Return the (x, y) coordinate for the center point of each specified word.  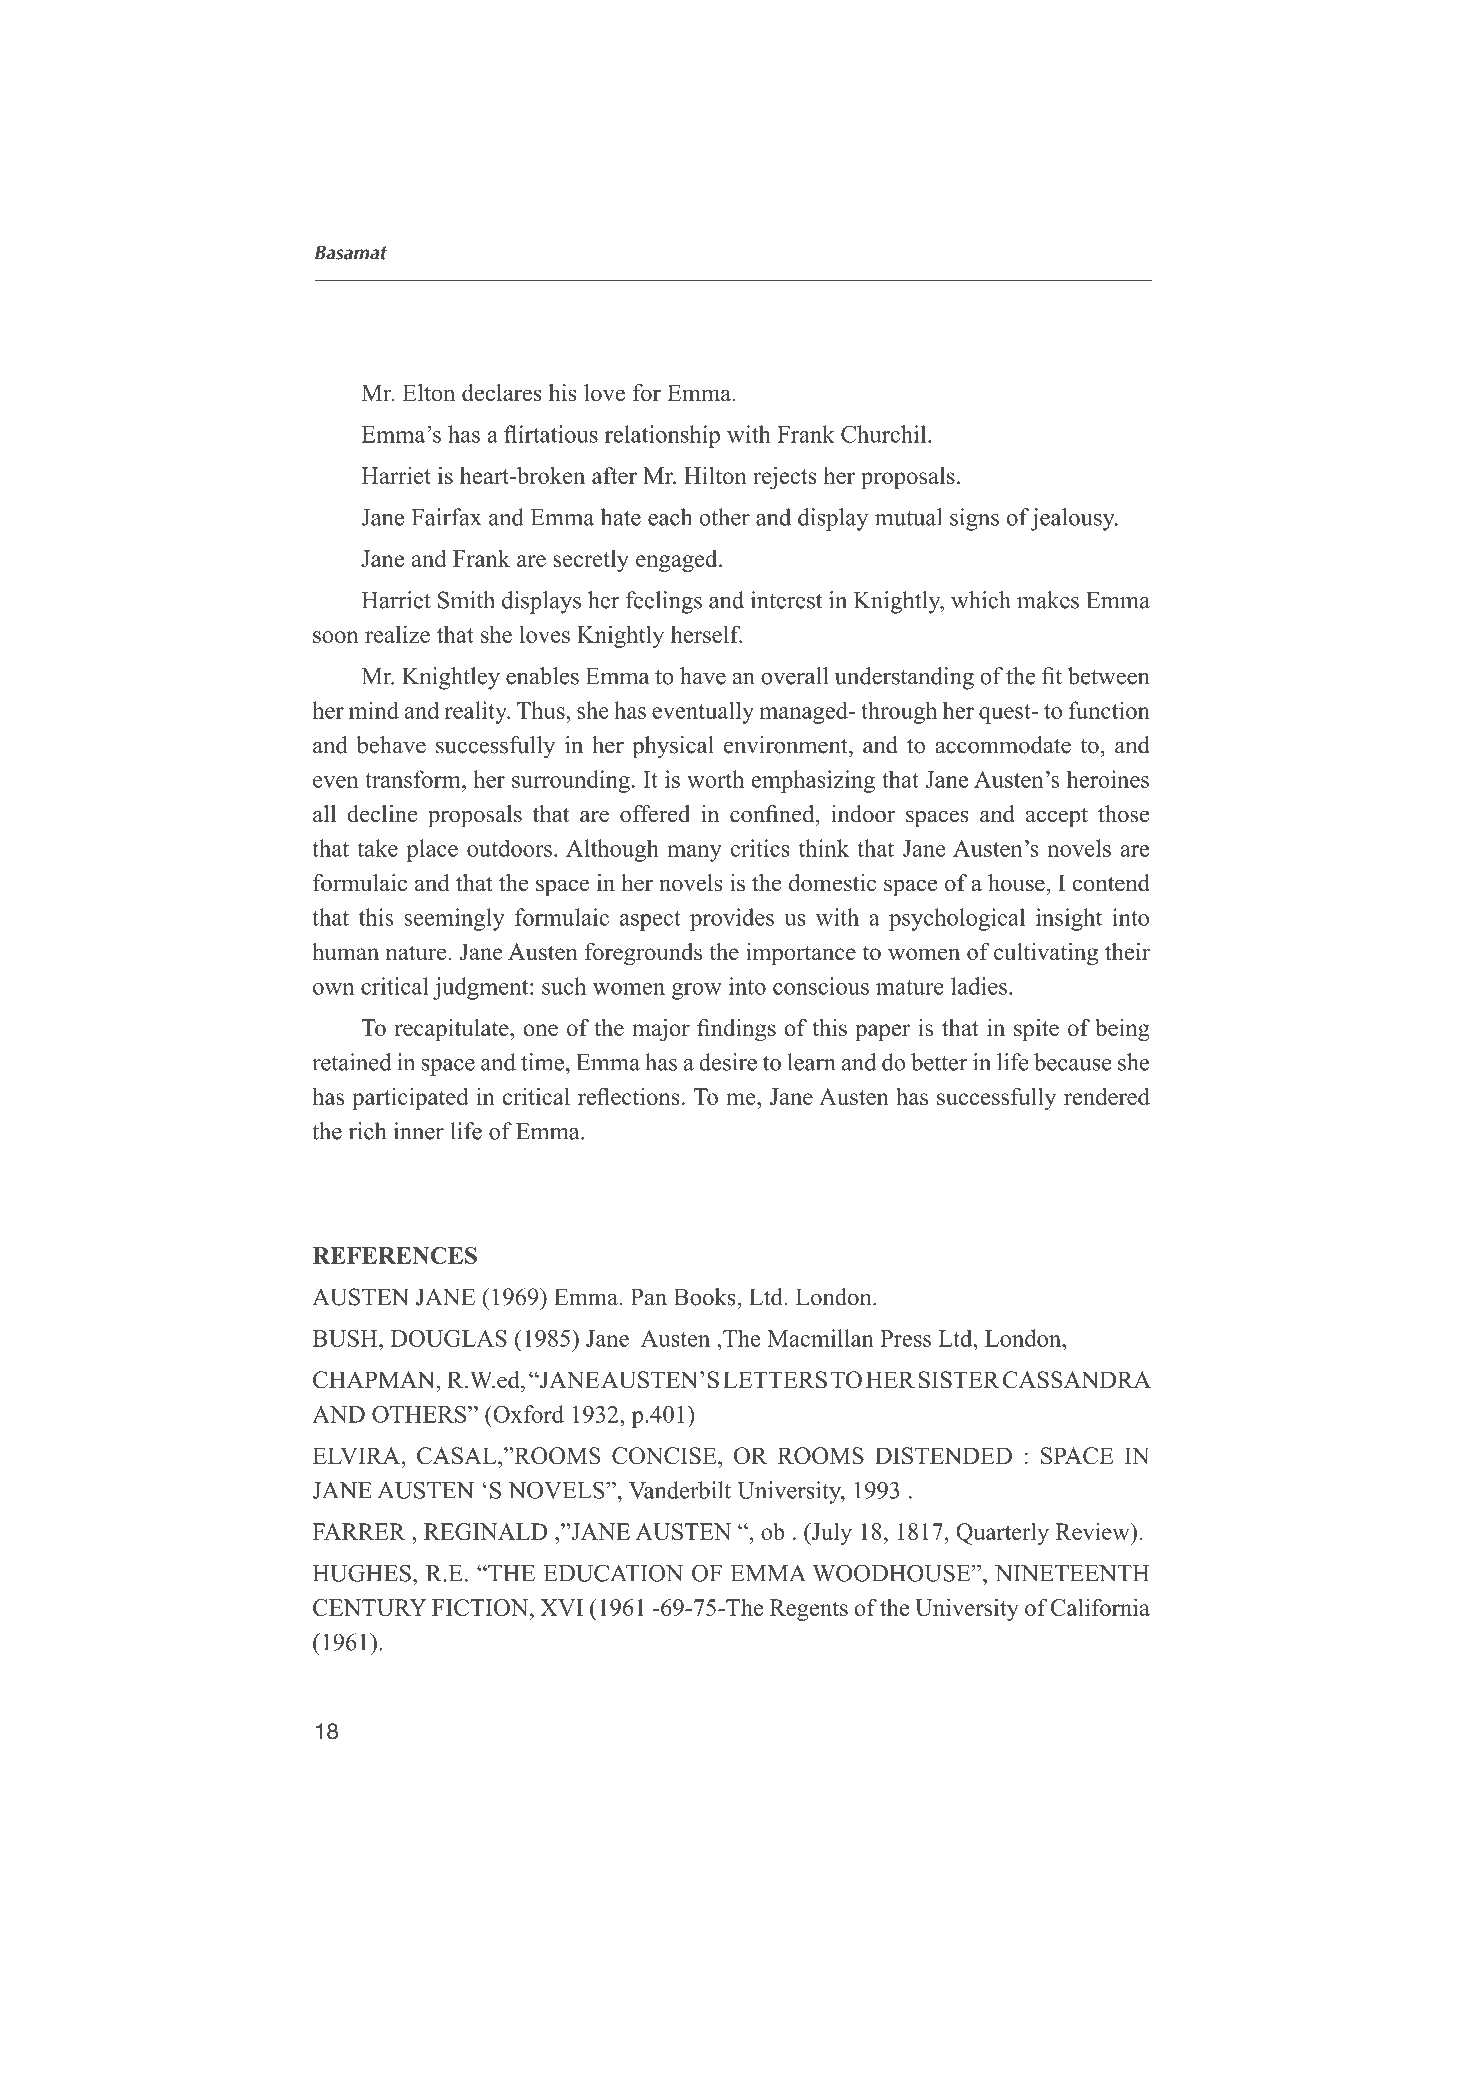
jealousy (1074, 519)
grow (697, 991)
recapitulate (453, 1030)
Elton (429, 393)
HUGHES (362, 1573)
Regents (809, 1610)
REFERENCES (395, 1255)
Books (706, 1297)
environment (787, 745)
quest (1006, 714)
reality (477, 712)
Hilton (715, 475)
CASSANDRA (1077, 1380)
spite (1036, 1030)
